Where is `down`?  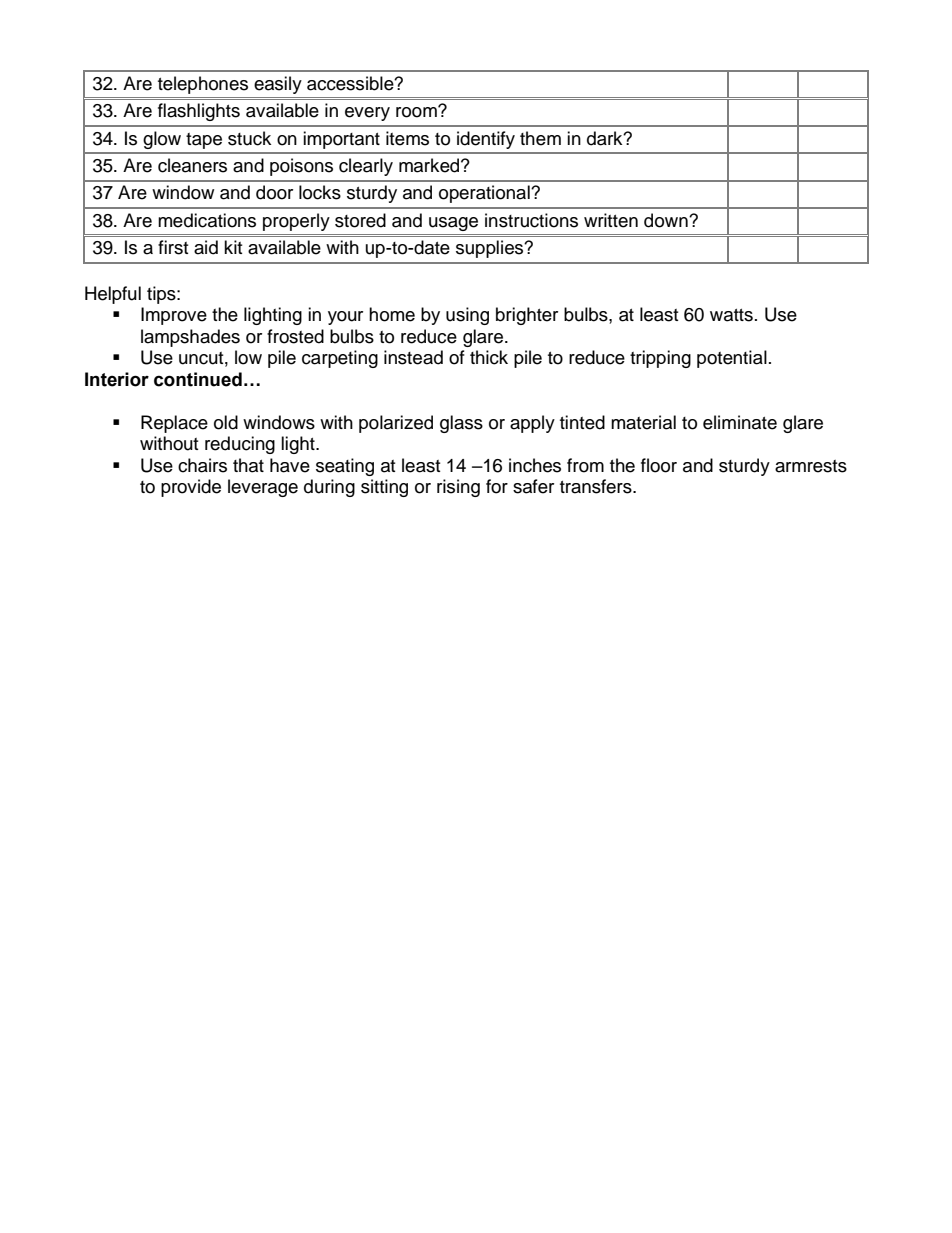 down is located at coordinates (667, 220).
